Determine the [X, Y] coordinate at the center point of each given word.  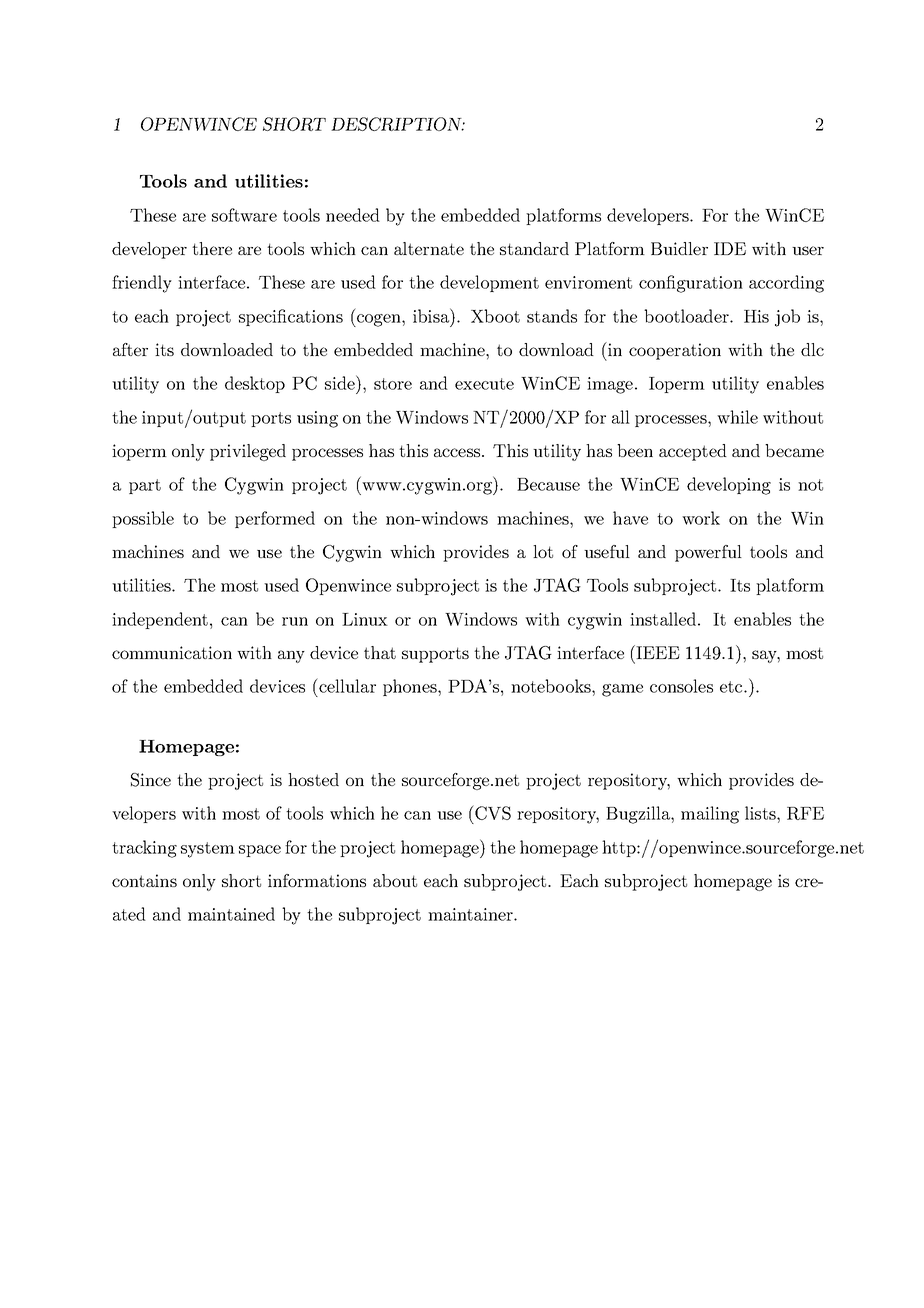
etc [732, 687]
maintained [231, 914]
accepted [693, 452]
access [457, 452]
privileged [248, 452]
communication [172, 652]
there [212, 248]
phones [411, 687]
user [808, 250]
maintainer [471, 914]
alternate [429, 248]
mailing [710, 815]
